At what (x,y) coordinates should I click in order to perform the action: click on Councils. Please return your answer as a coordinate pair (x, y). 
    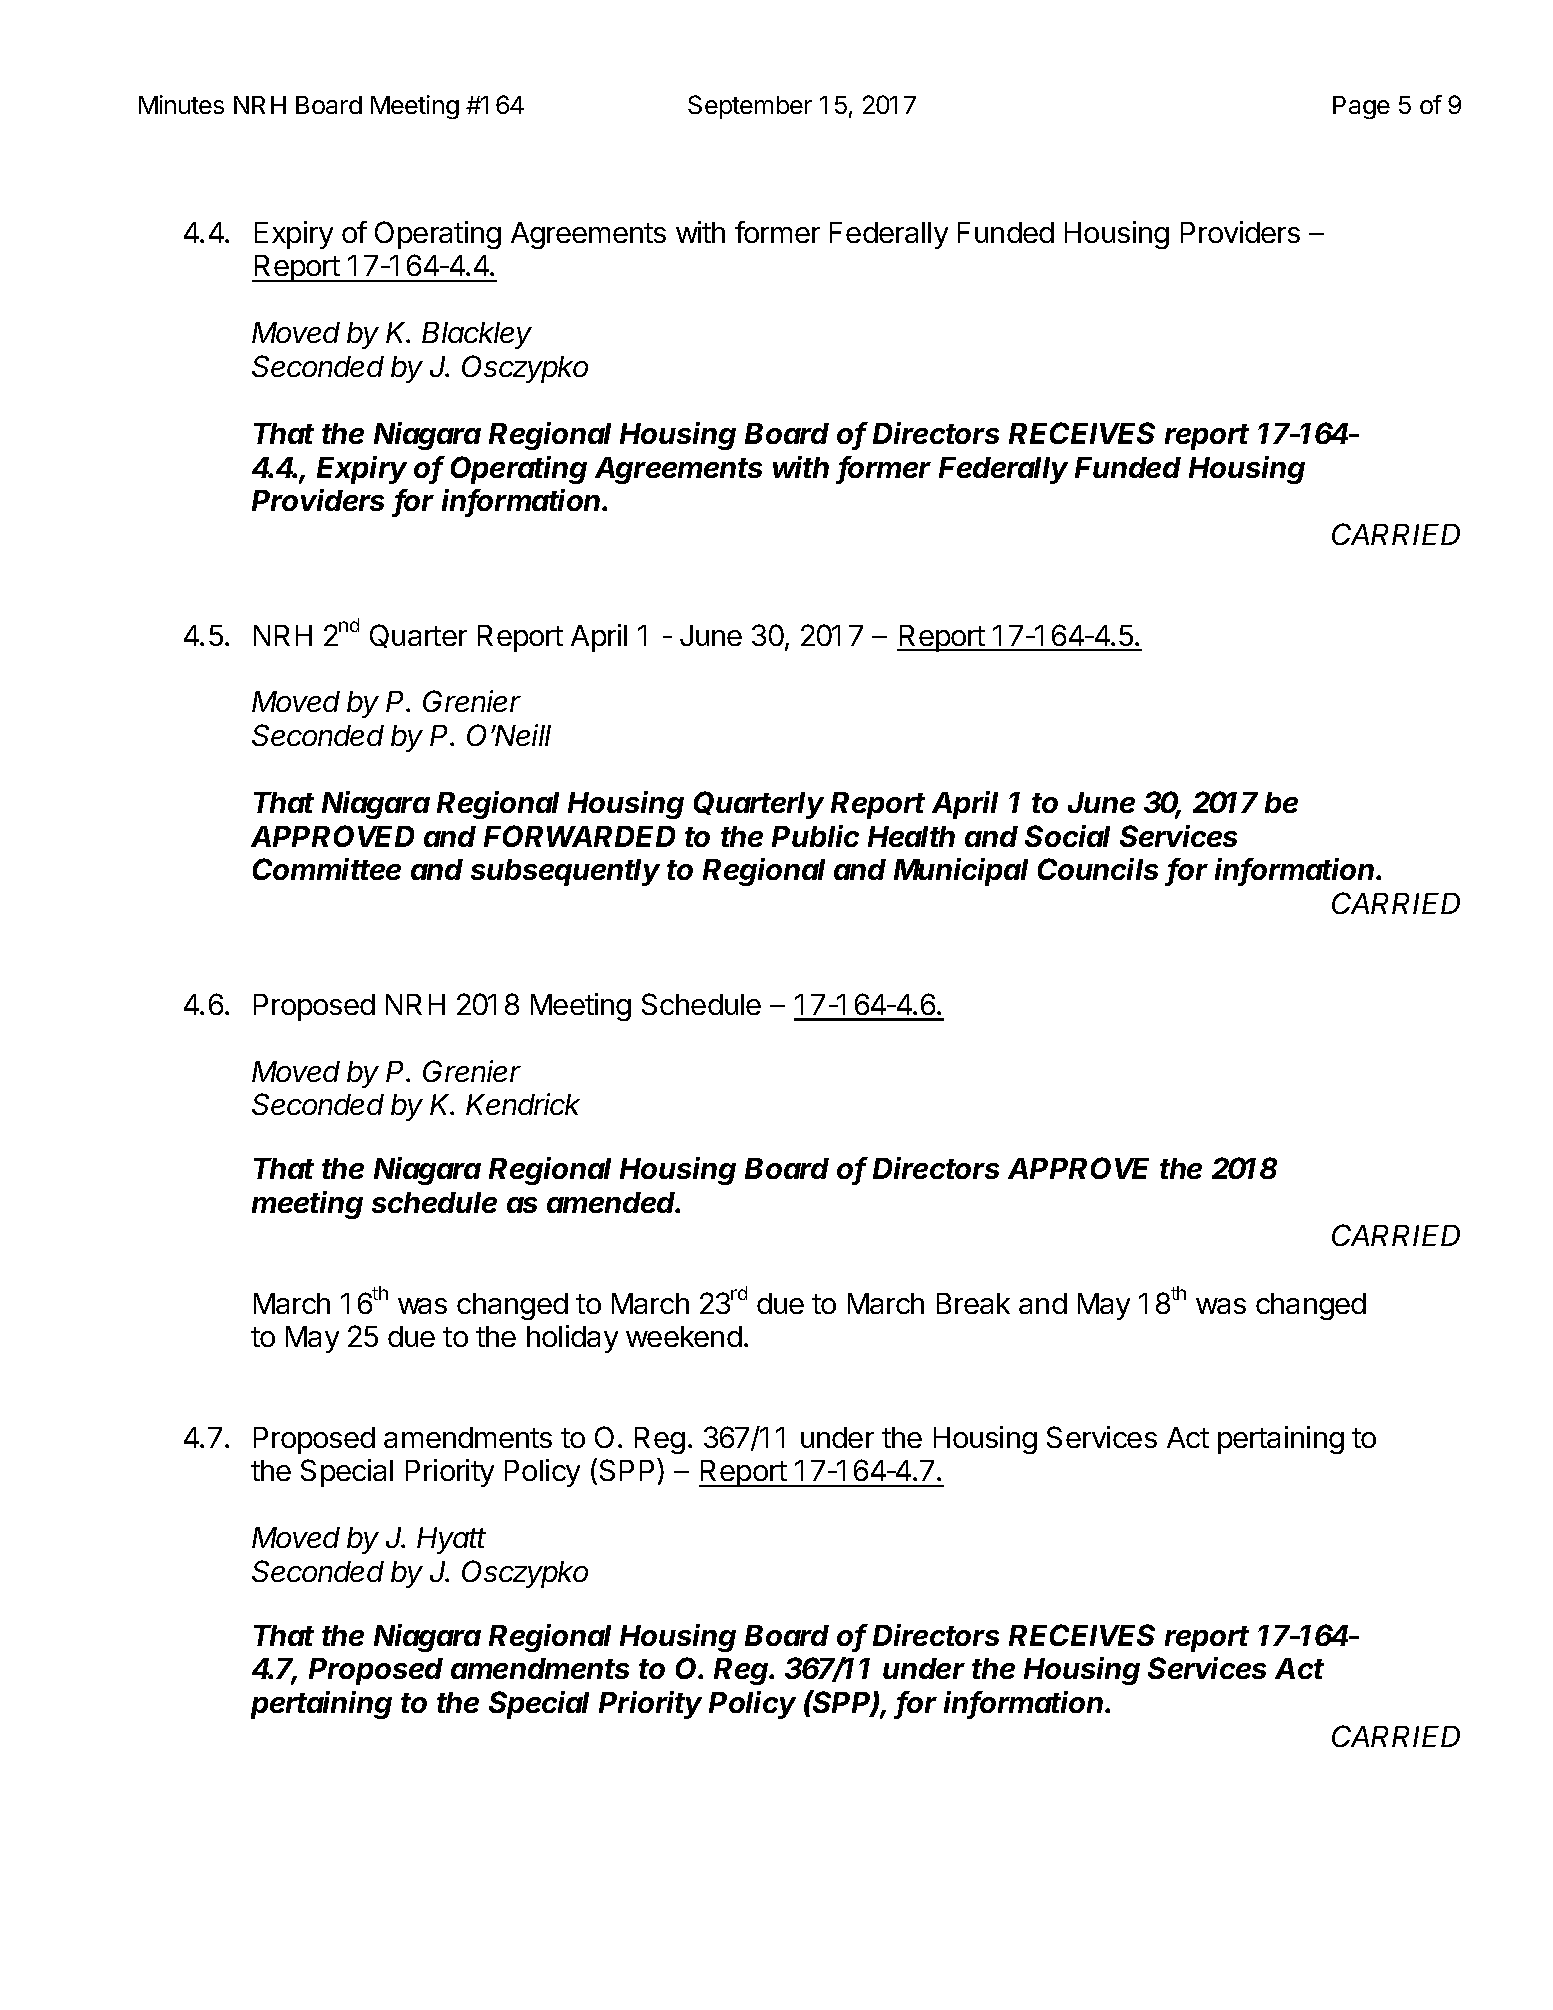
    Looking at the image, I should click on (1098, 869).
